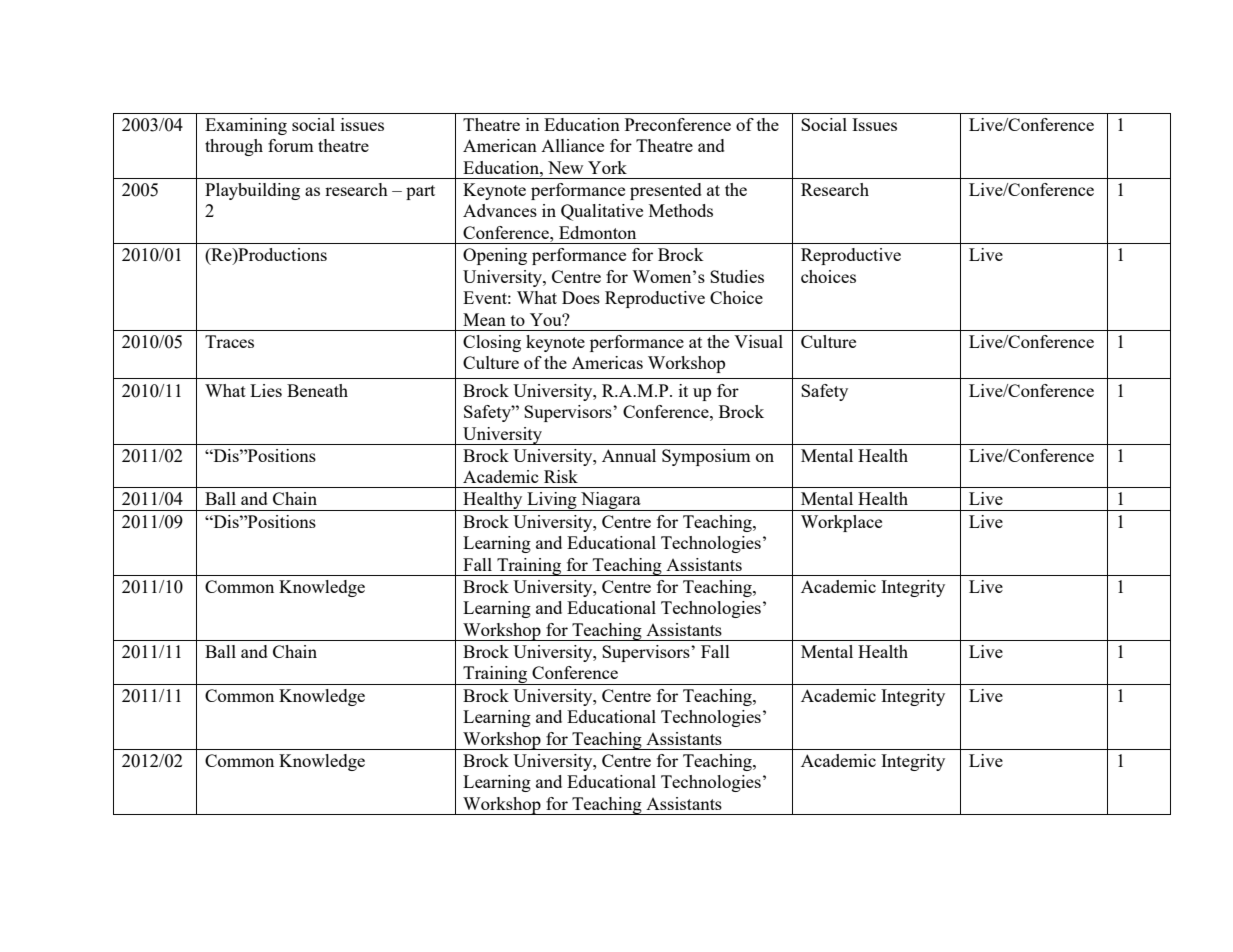 This document has width=1233, height=952. Describe the element at coordinates (597, 232) in the document. I see `Edmonton` at that location.
